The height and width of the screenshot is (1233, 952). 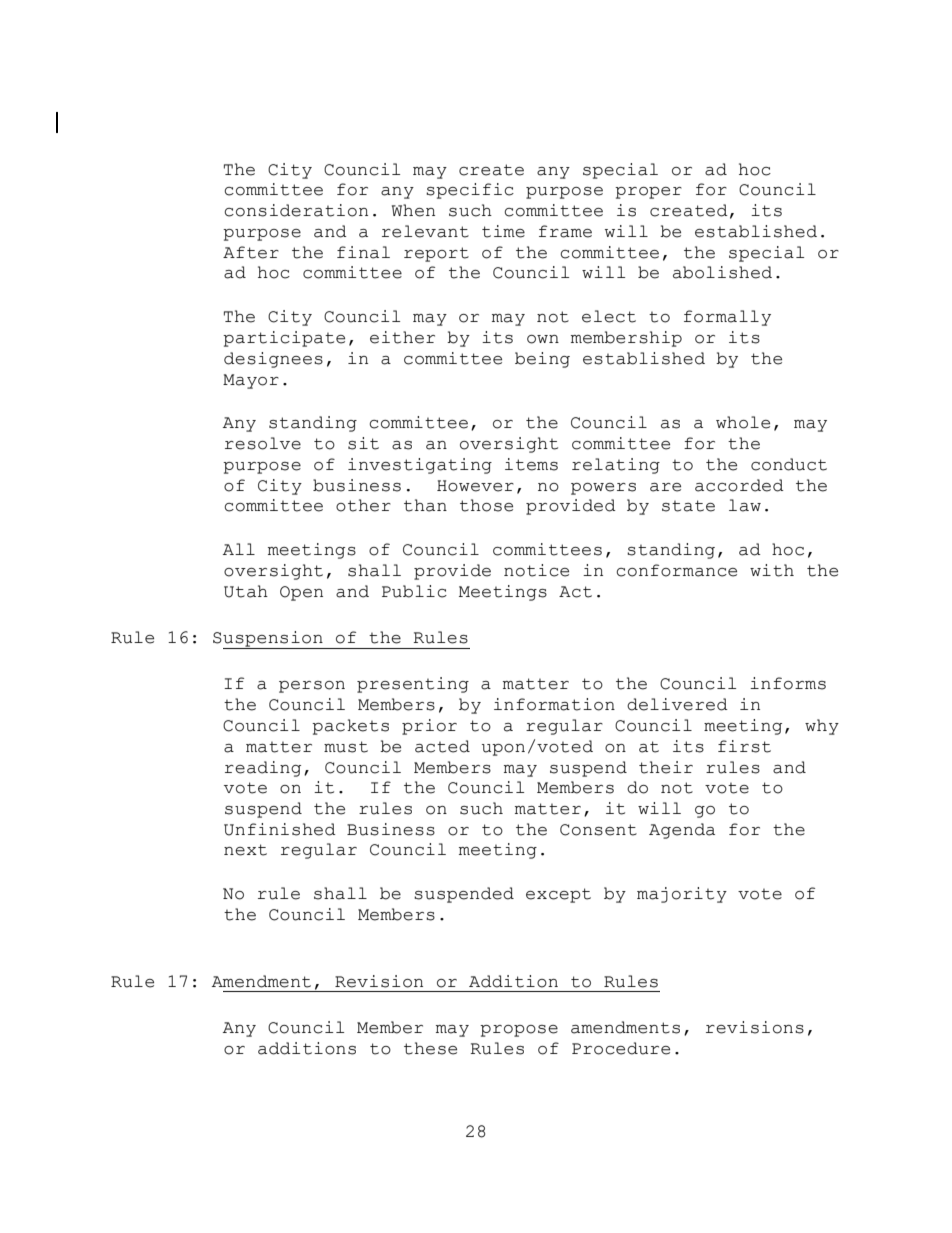 What do you see at coordinates (503, 231) in the screenshot?
I see `time` at bounding box center [503, 231].
